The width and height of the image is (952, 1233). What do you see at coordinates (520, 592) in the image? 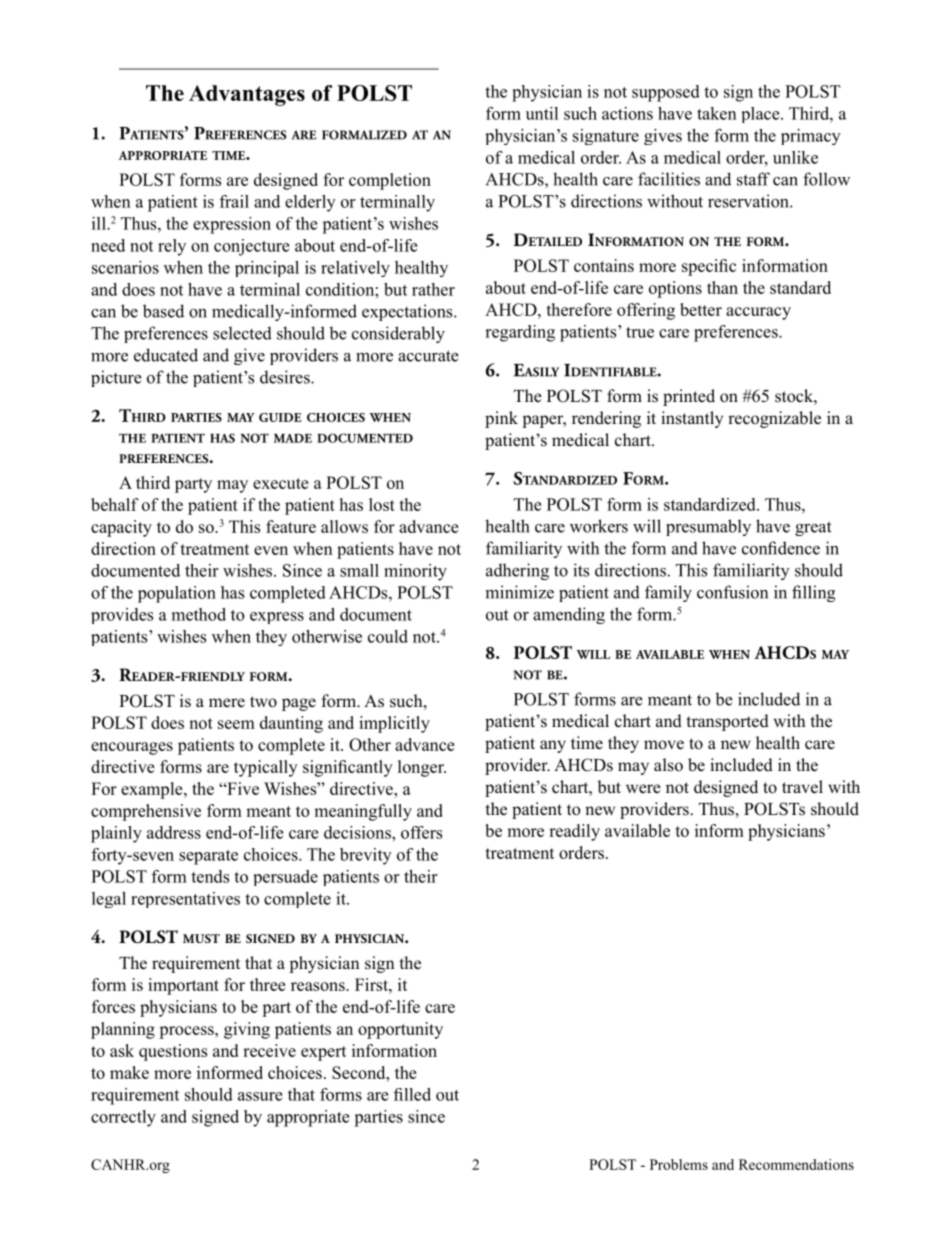
I see `minimize` at bounding box center [520, 592].
